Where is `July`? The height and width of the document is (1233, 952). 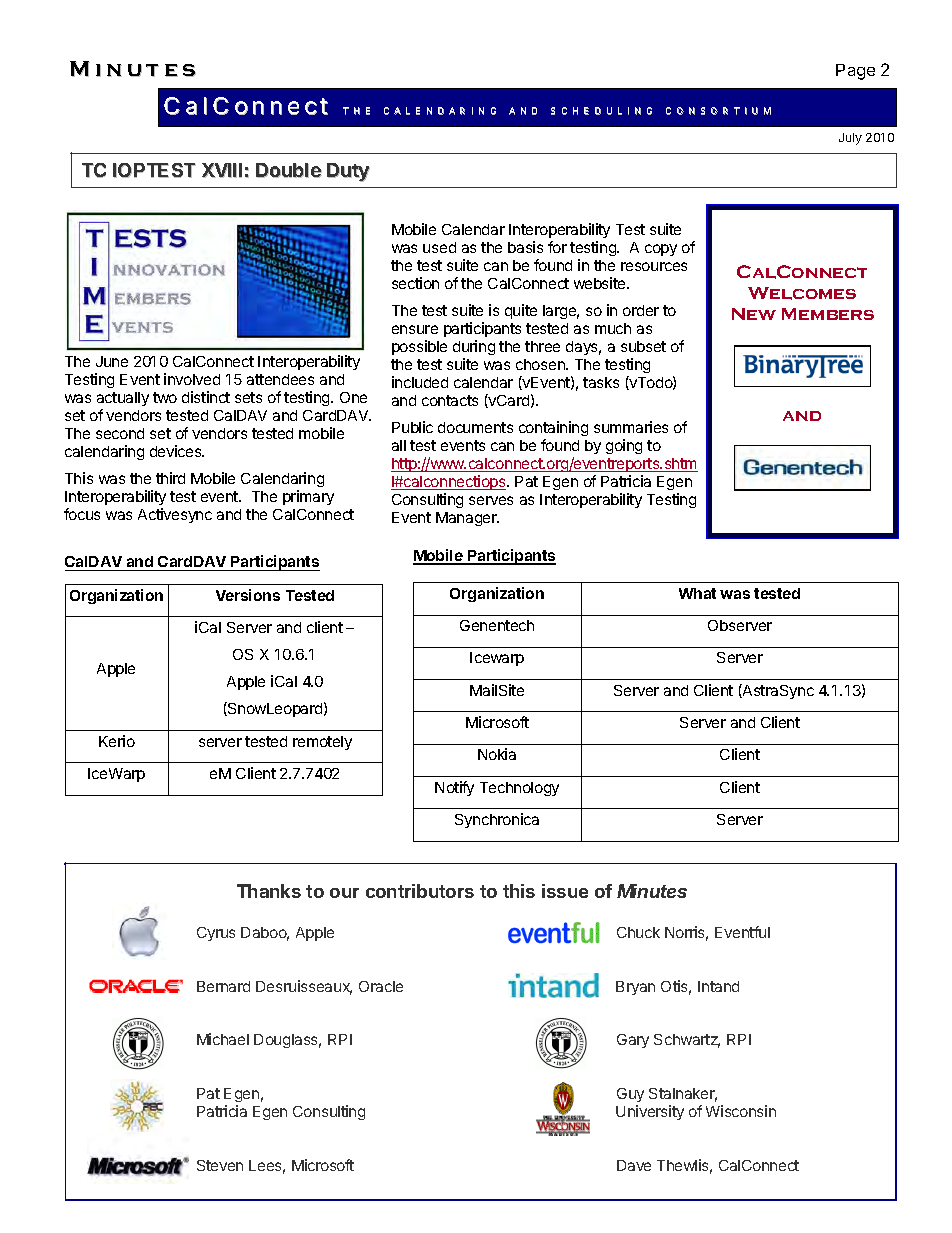
July is located at coordinates (850, 139).
